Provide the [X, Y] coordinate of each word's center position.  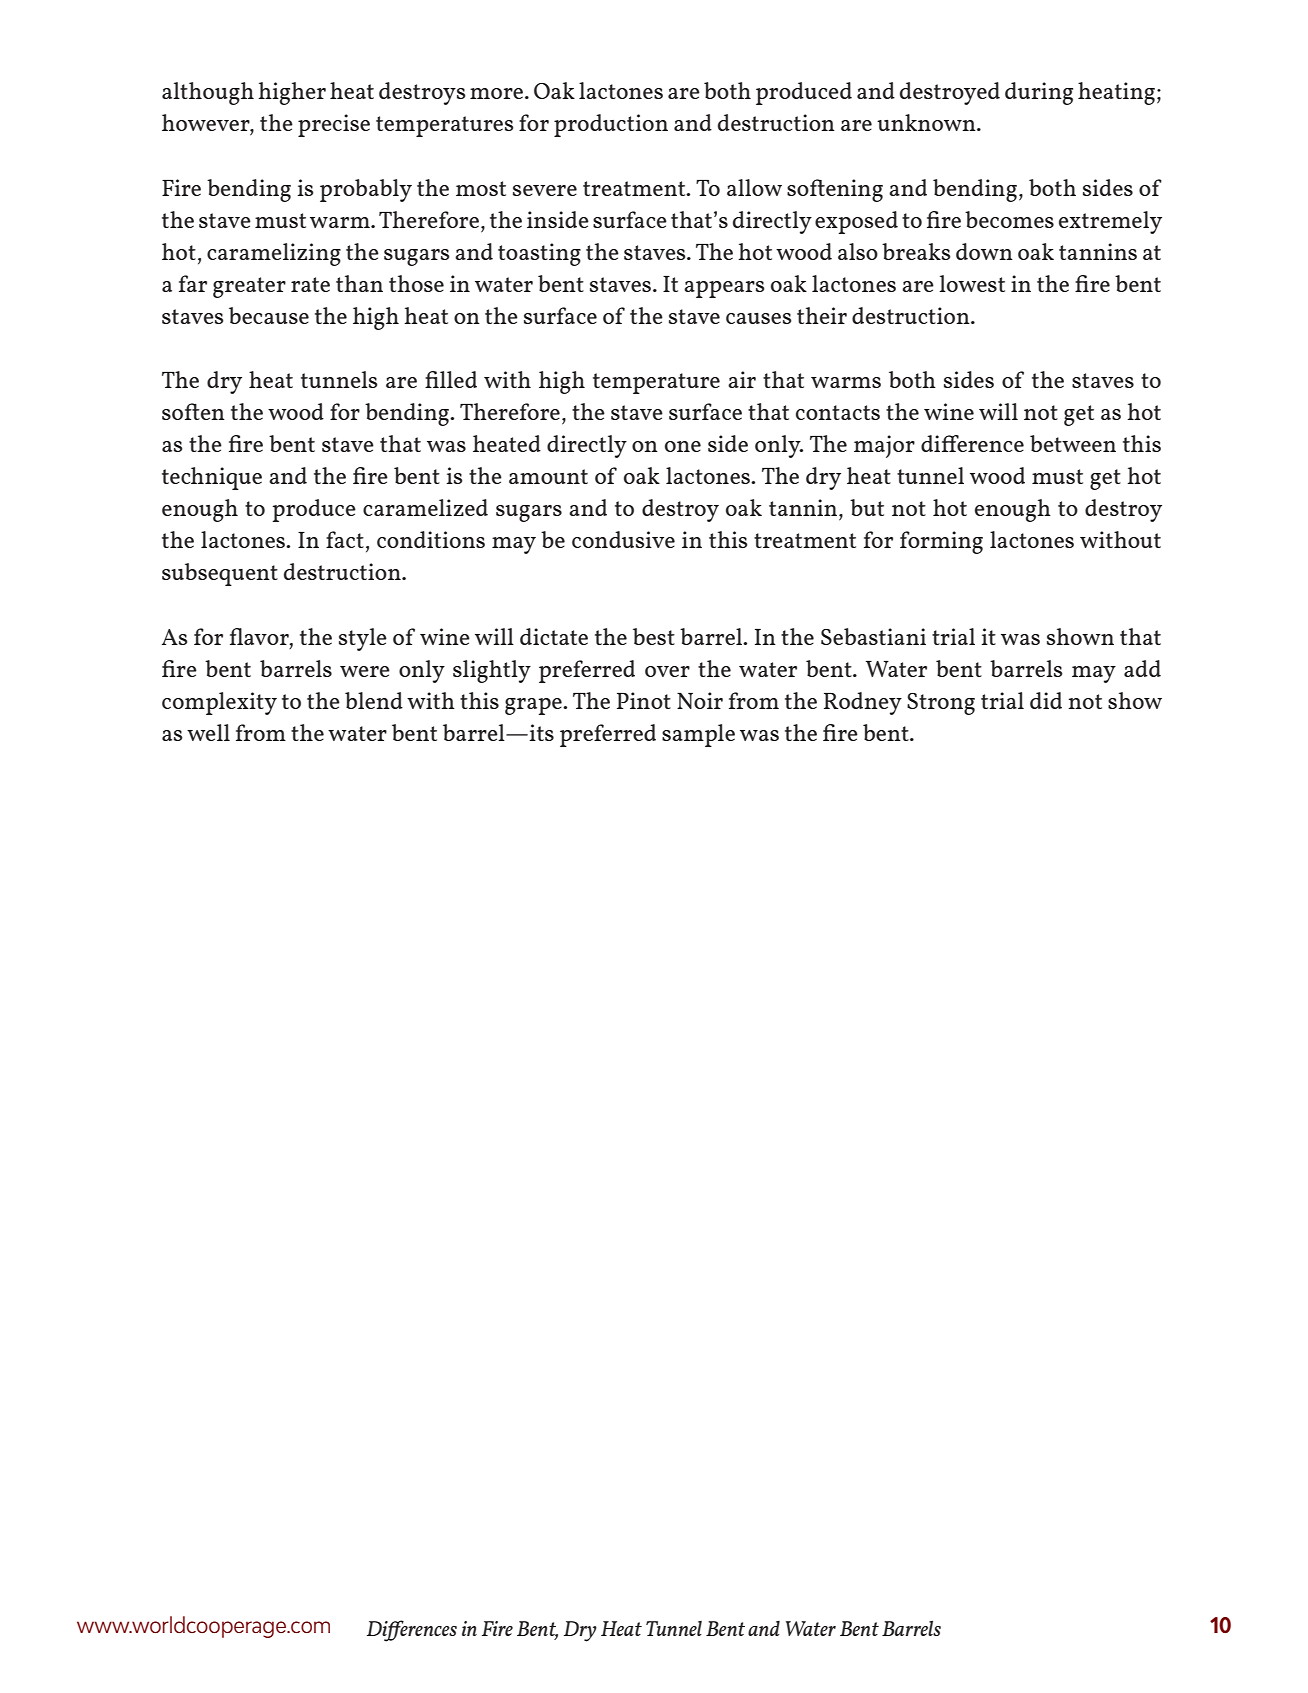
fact [345, 539]
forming [941, 542]
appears [724, 289]
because [269, 315]
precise [334, 125]
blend [374, 700]
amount [548, 476]
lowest [972, 283]
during [1039, 93]
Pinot [644, 700]
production [611, 125]
